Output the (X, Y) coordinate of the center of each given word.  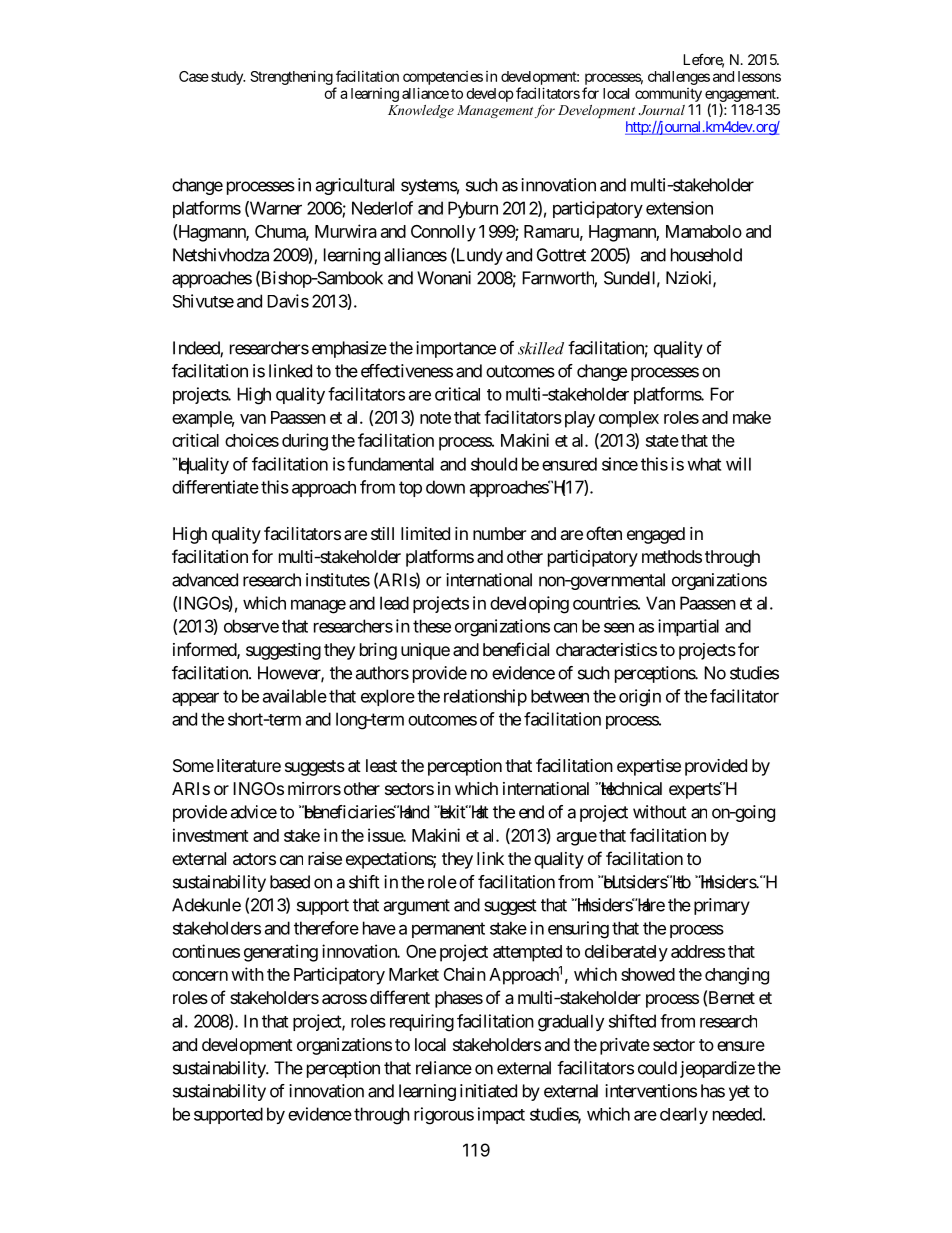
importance (456, 349)
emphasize (349, 349)
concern (200, 976)
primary (722, 906)
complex (629, 419)
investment (211, 835)
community (668, 95)
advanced (205, 580)
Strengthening (291, 77)
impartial (688, 627)
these (432, 626)
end (531, 812)
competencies (443, 78)
